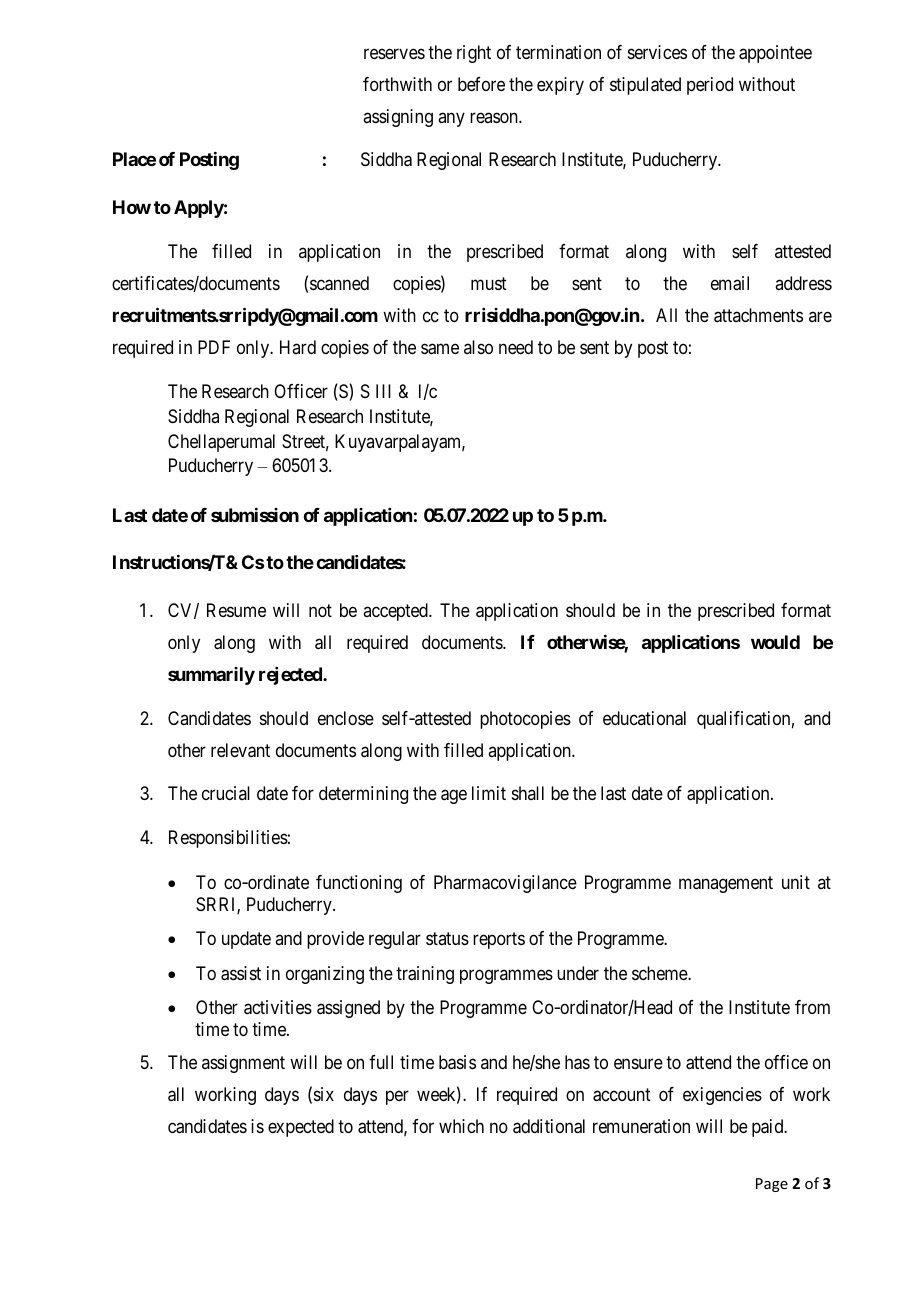 Image resolution: width=924 pixels, height=1308 pixels. Describe the element at coordinates (726, 885) in the screenshot. I see `management` at that location.
